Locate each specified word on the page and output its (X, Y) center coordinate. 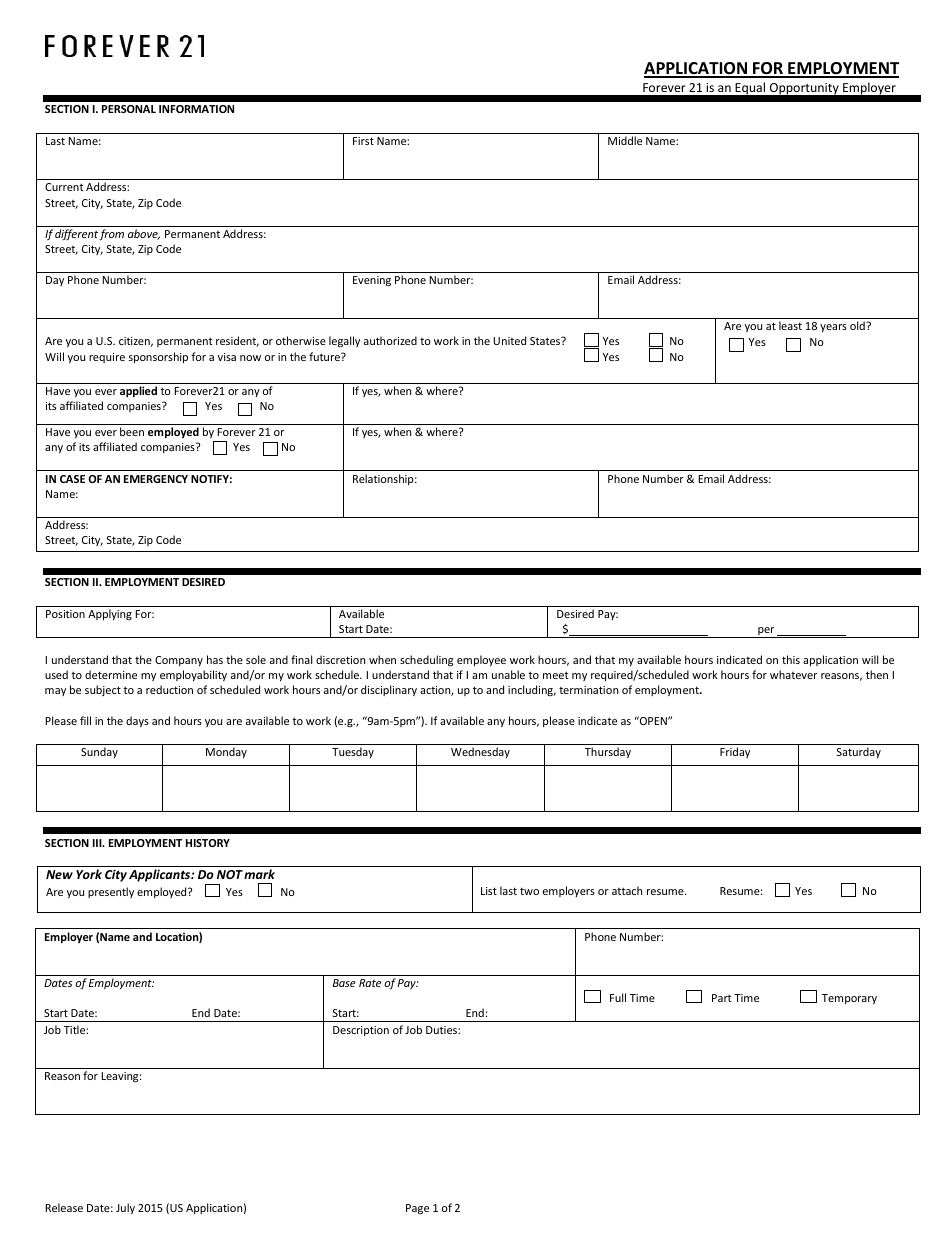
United (509, 340)
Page (417, 1209)
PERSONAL (129, 109)
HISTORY (208, 843)
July (125, 1208)
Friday (735, 752)
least (790, 325)
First (363, 141)
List (489, 891)
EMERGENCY (156, 479)
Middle (625, 140)
